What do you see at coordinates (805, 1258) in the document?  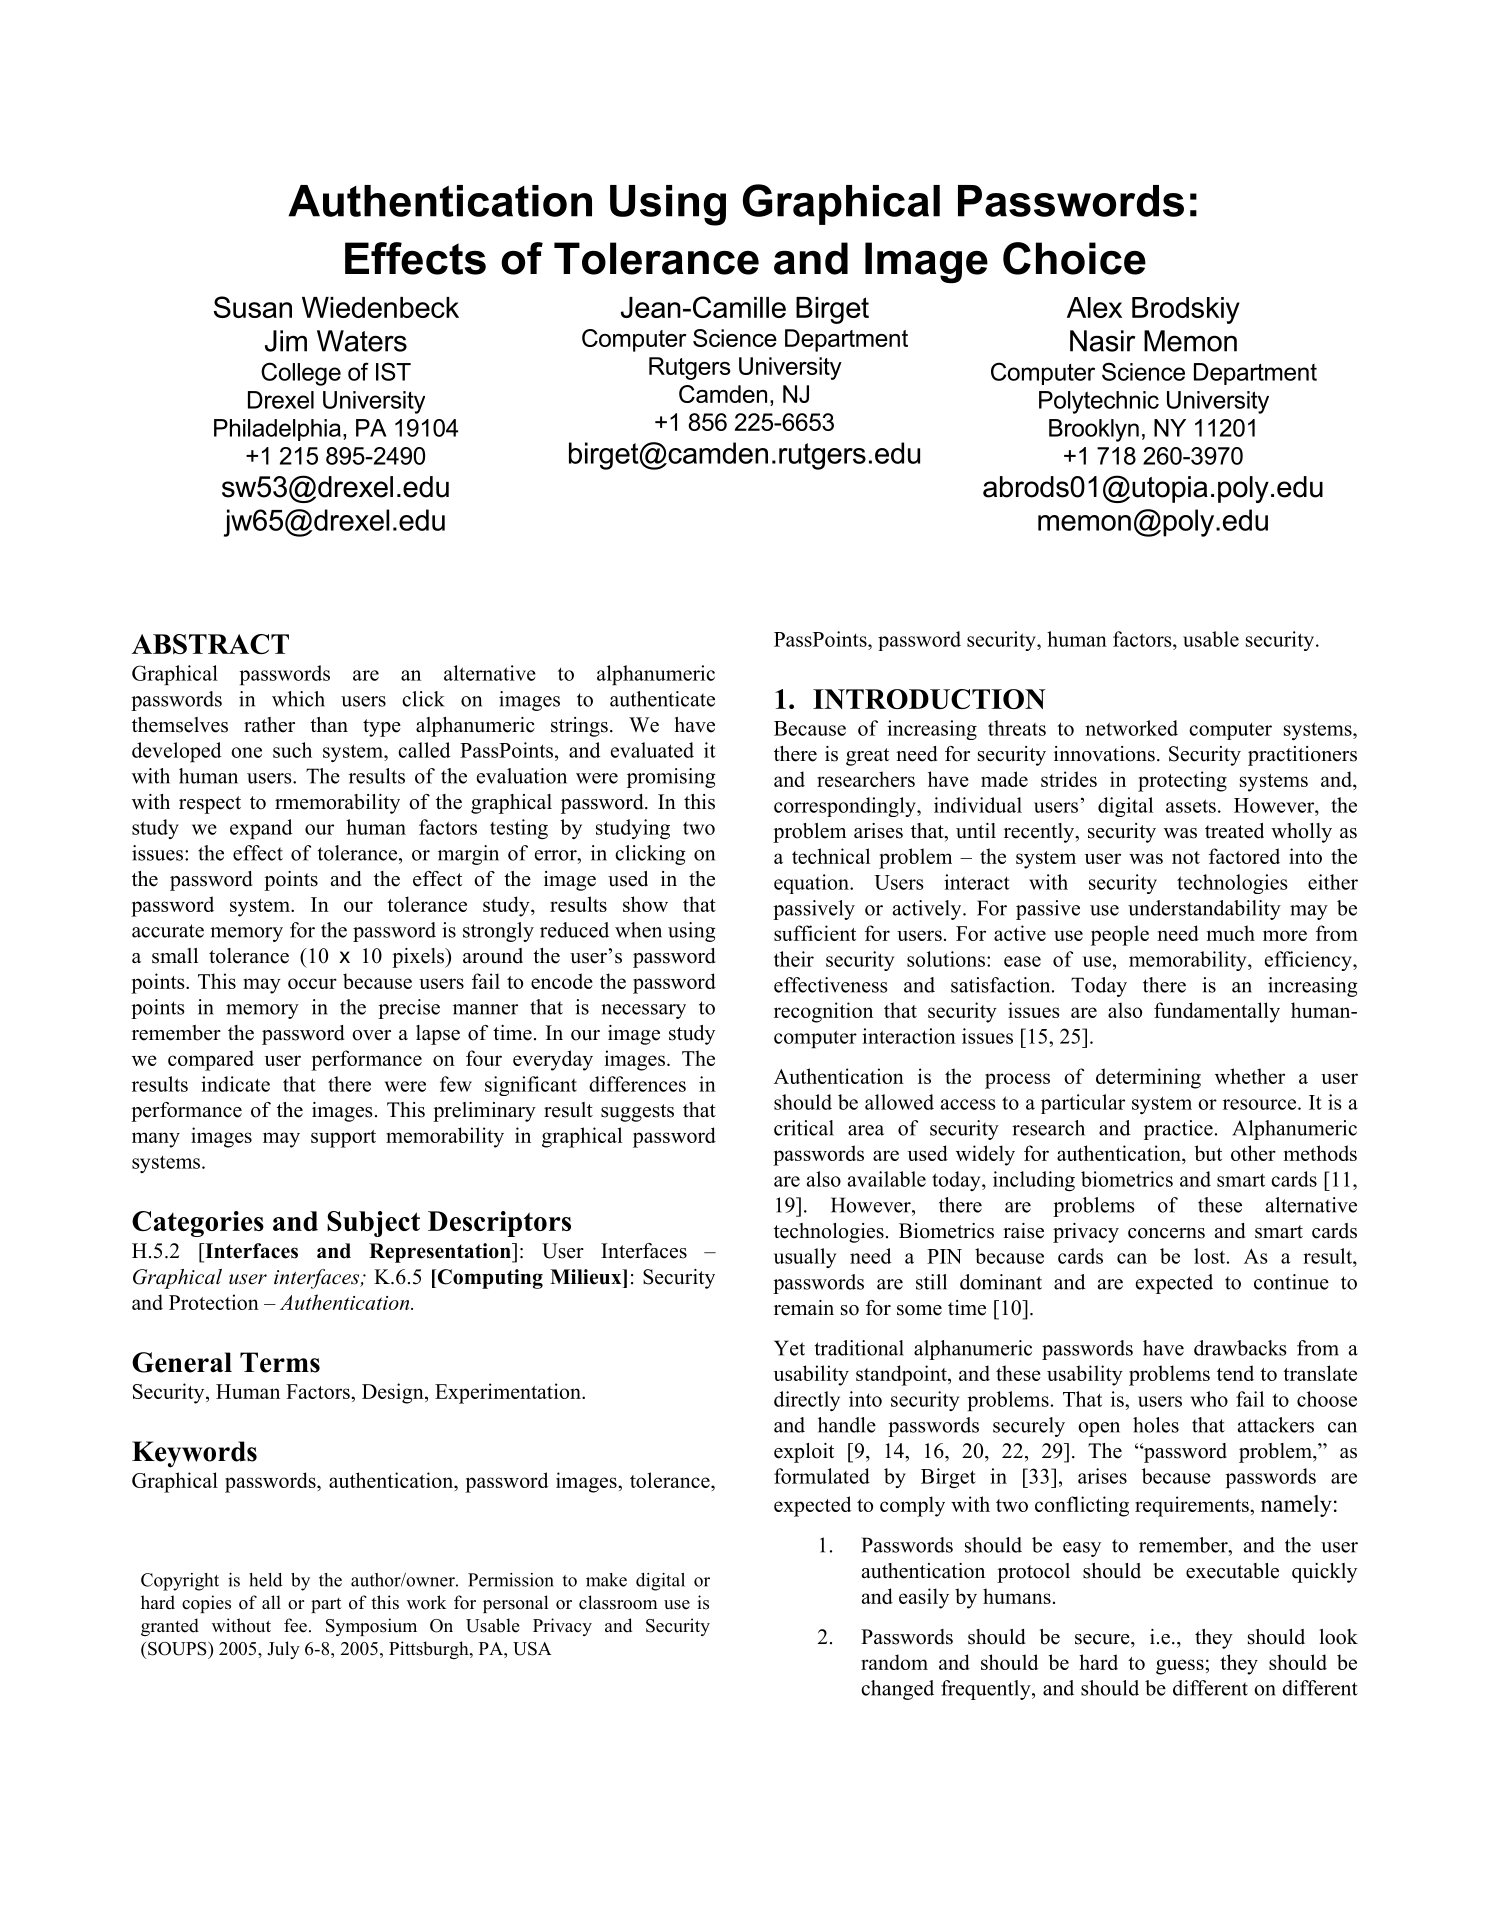 I see `usually` at bounding box center [805, 1258].
